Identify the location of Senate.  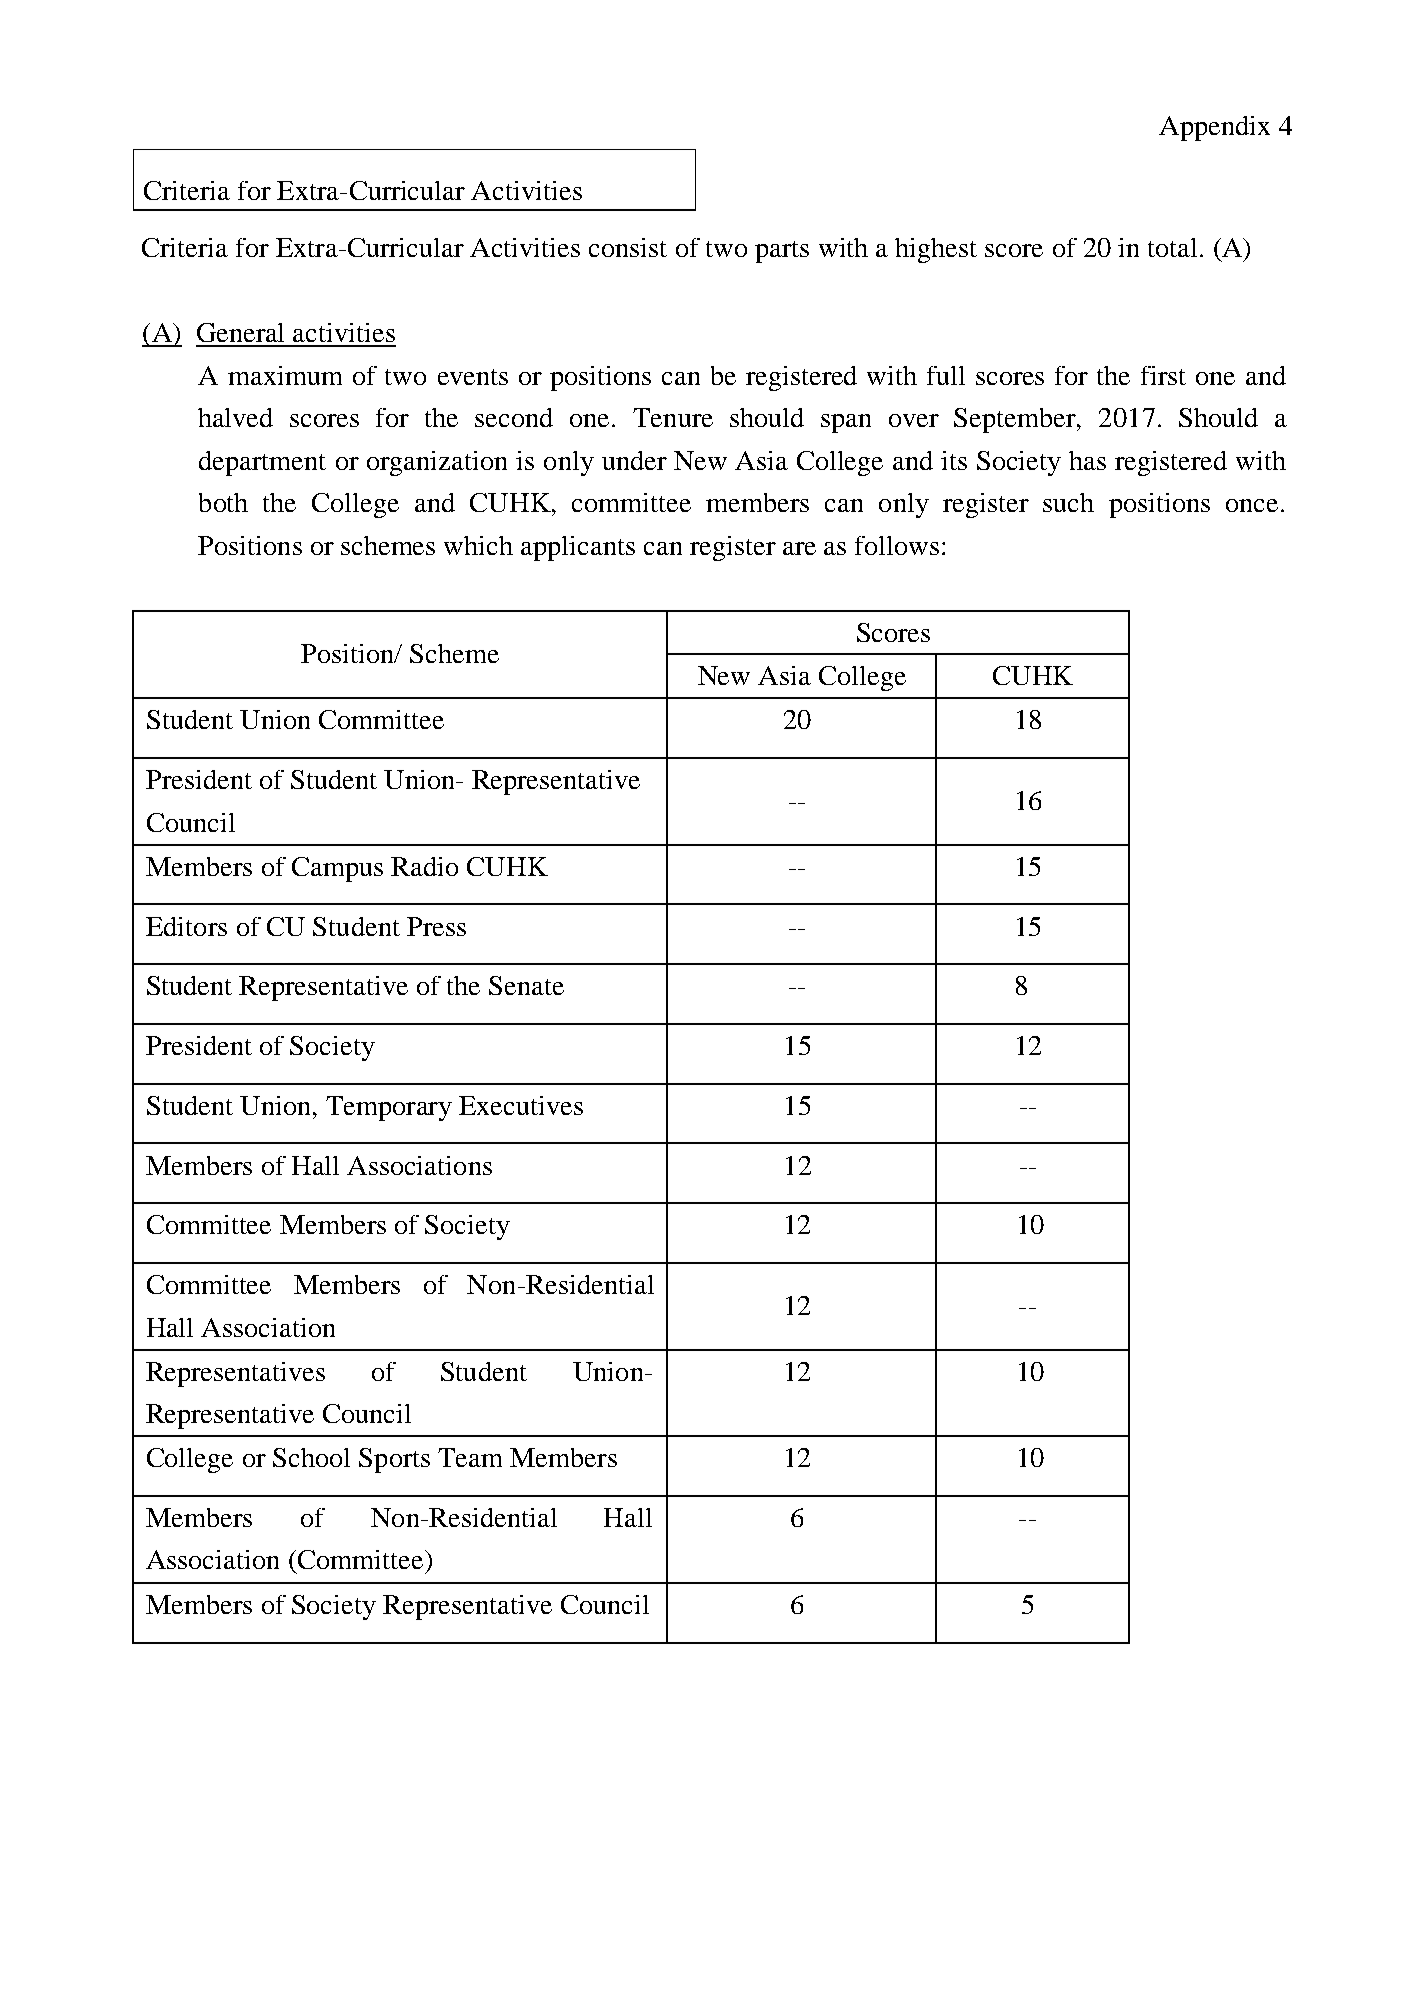
(526, 985).
